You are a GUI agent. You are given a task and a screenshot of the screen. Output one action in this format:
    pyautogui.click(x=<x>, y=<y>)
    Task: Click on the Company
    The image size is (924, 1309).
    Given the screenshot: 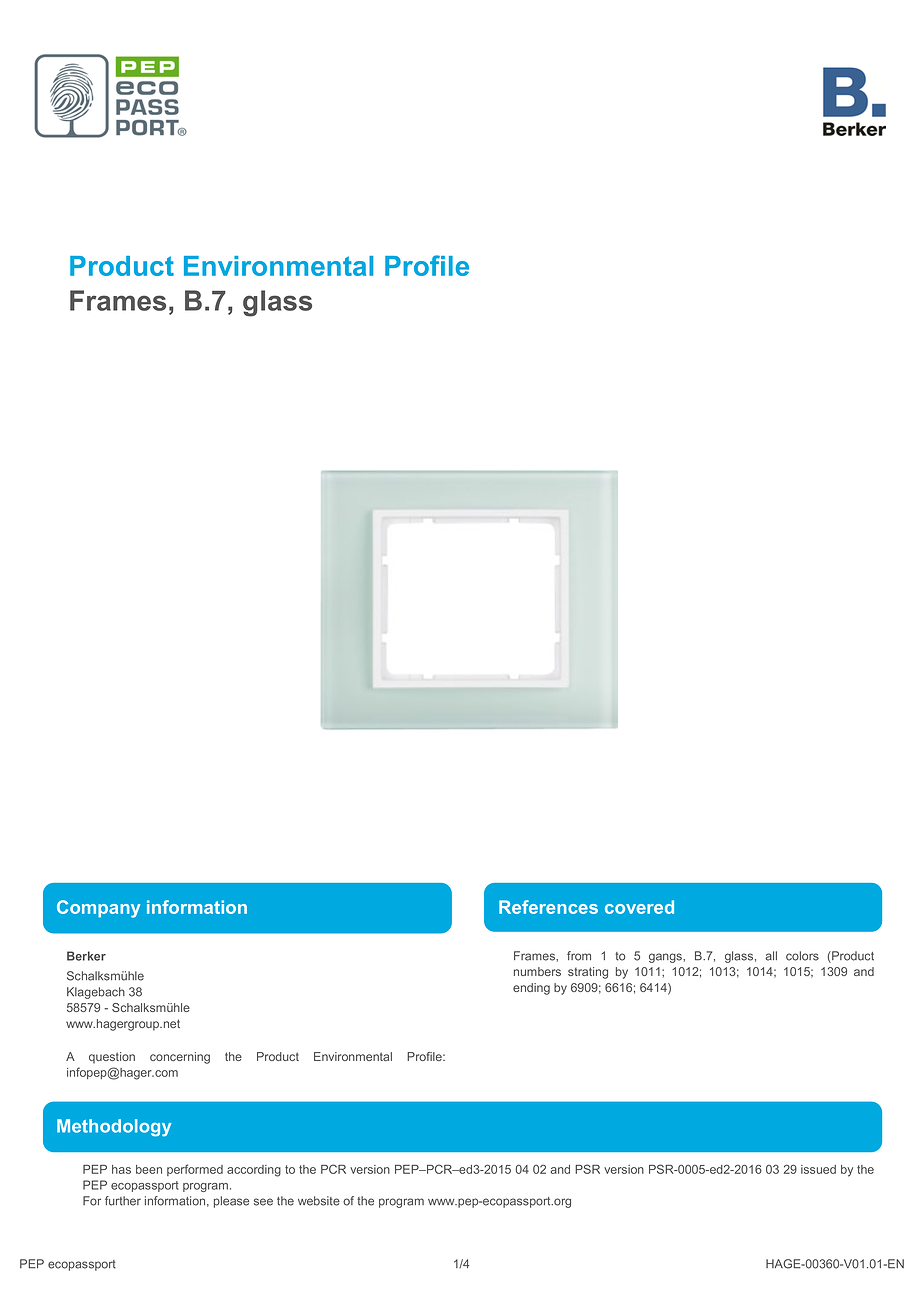 What is the action you would take?
    pyautogui.click(x=98, y=909)
